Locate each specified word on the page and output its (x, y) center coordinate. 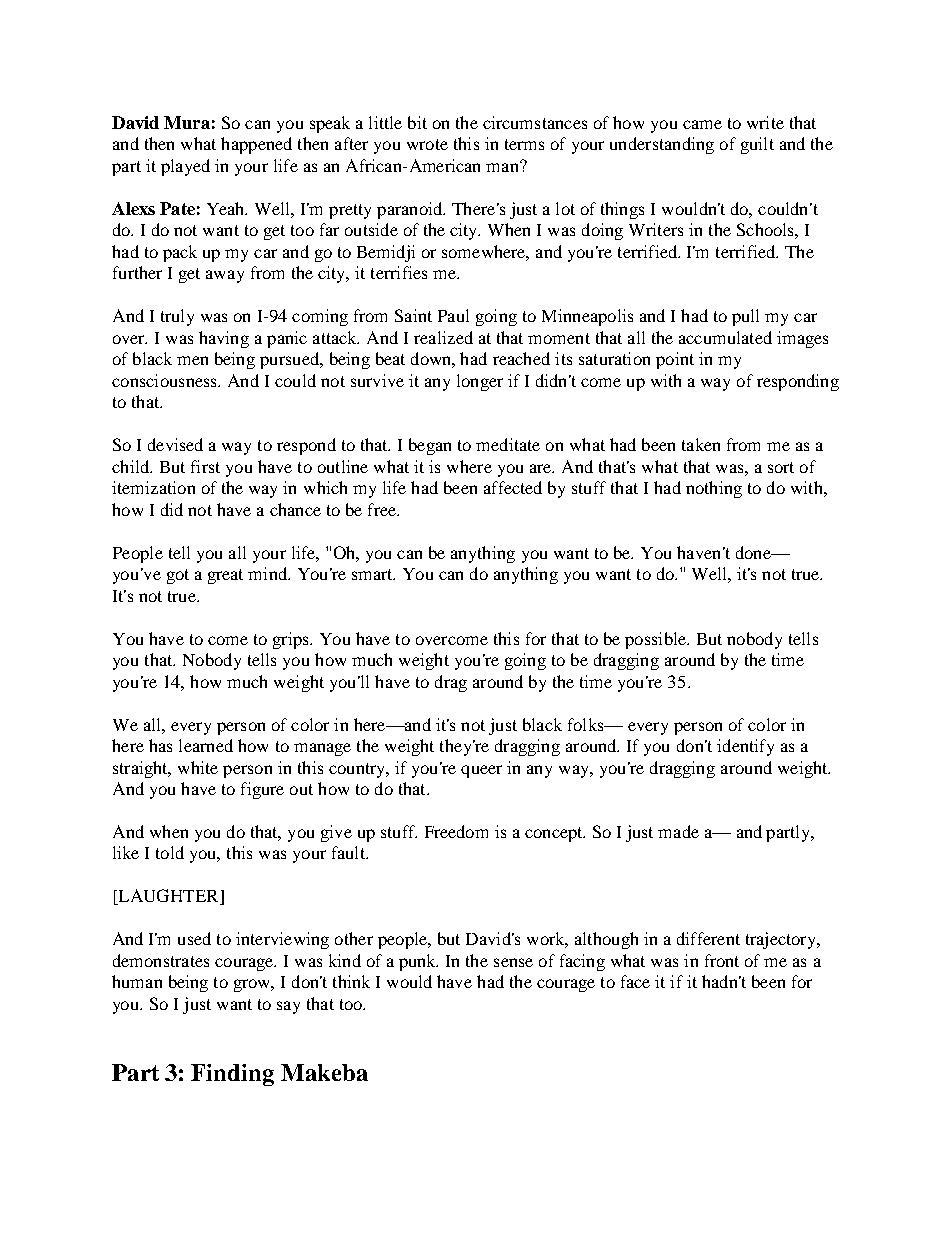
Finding (232, 1075)
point (675, 360)
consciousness (165, 380)
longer (480, 382)
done (754, 552)
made (678, 831)
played (185, 167)
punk (418, 962)
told (170, 852)
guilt (757, 145)
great (225, 576)
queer (481, 771)
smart (373, 574)
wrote (427, 144)
